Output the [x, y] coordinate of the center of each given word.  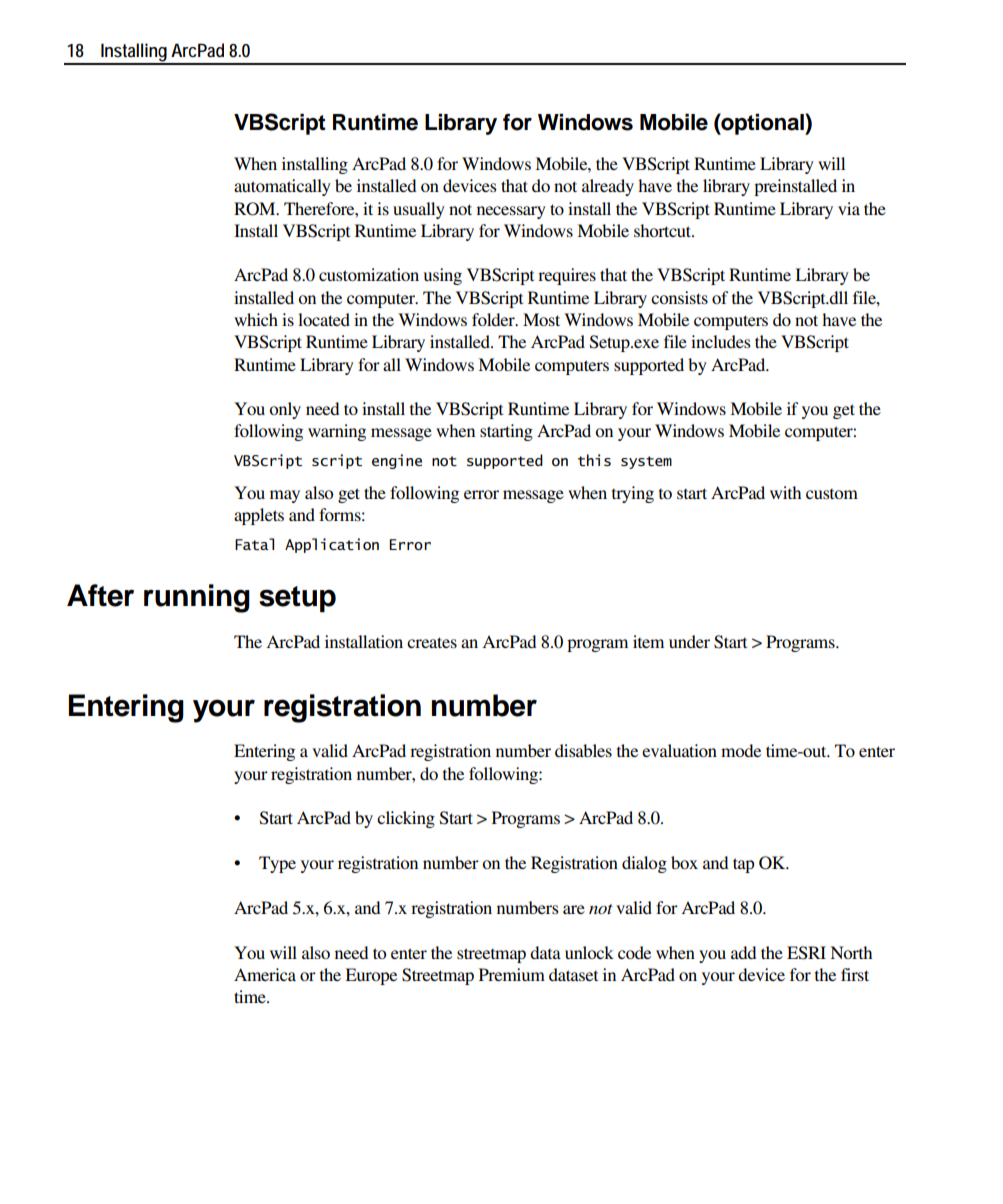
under [689, 641]
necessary [511, 212]
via [849, 208]
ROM [256, 209]
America [265, 974]
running [197, 598]
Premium [512, 974]
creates [432, 642]
